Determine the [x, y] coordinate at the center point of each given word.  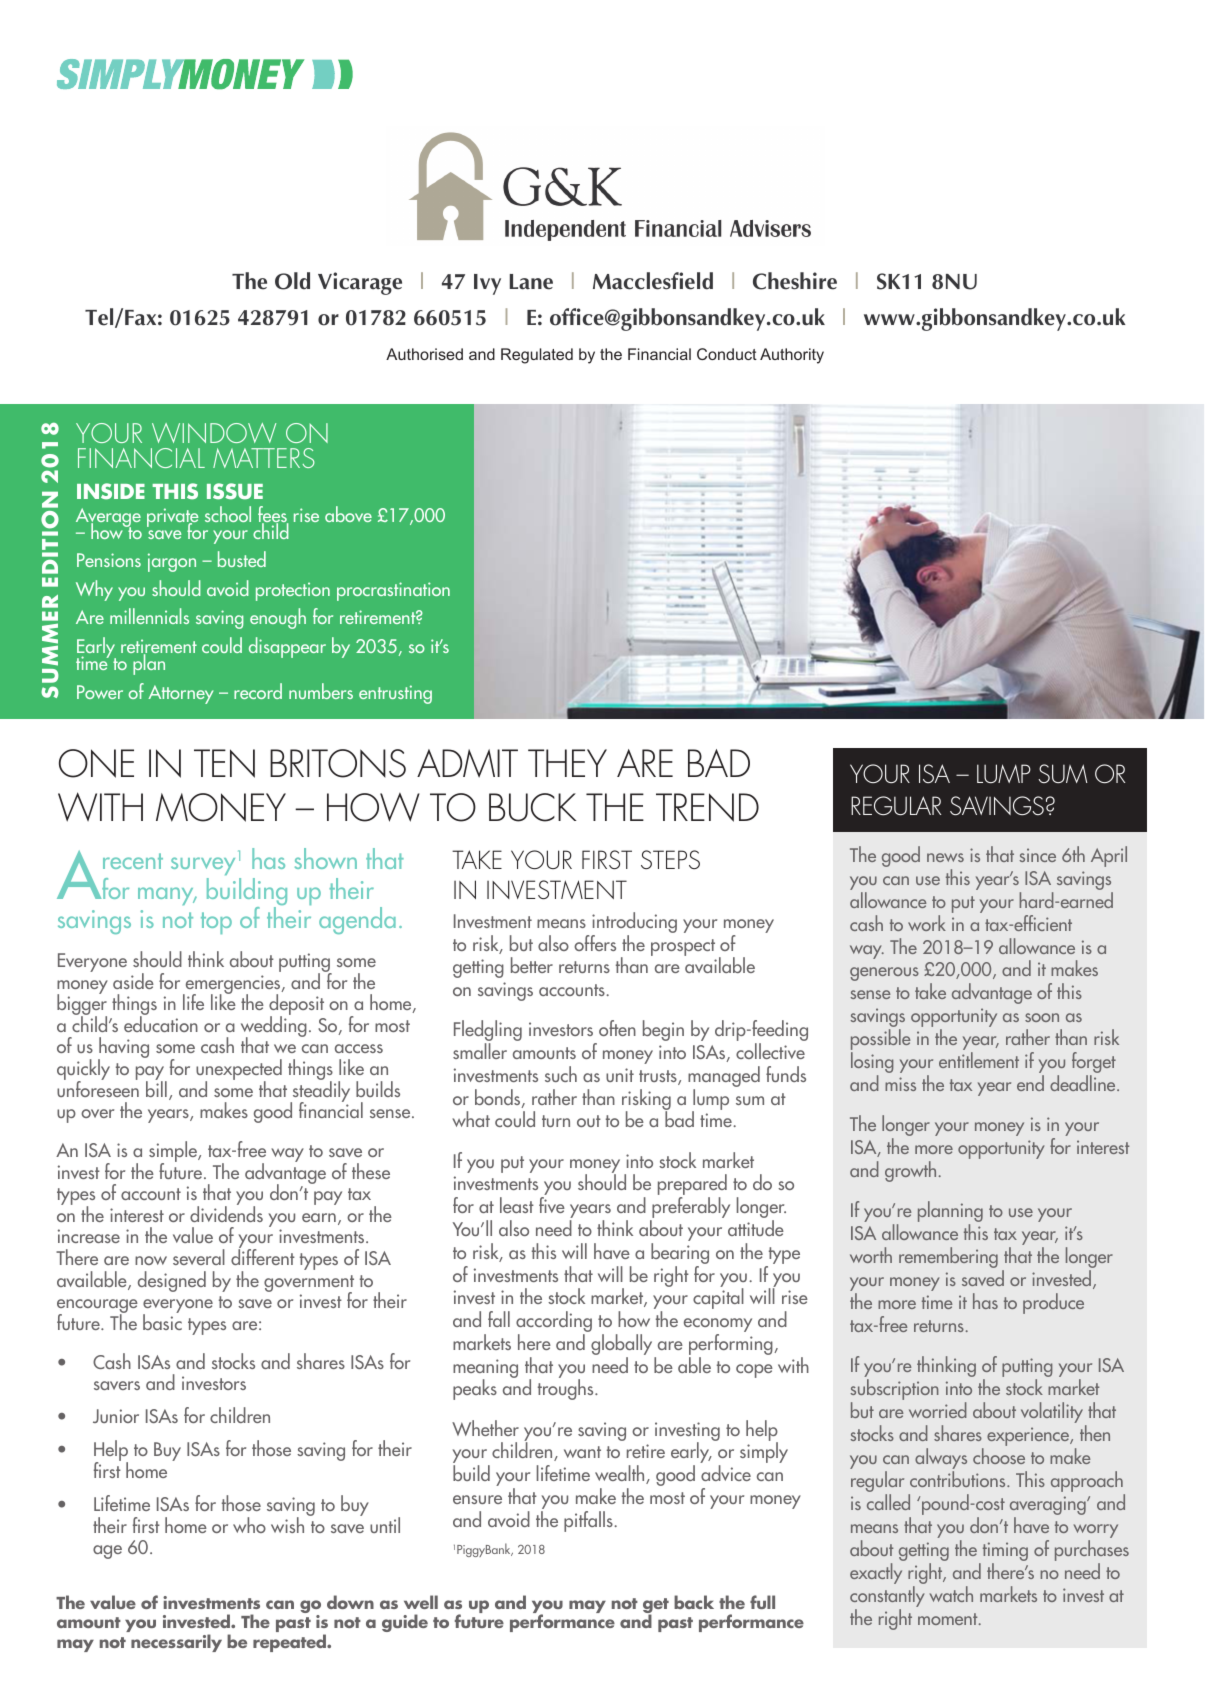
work [927, 923]
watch [951, 1594]
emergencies [233, 985]
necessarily [176, 1643]
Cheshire [795, 281]
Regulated [537, 356]
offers [595, 943]
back [694, 1602]
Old [292, 281]
